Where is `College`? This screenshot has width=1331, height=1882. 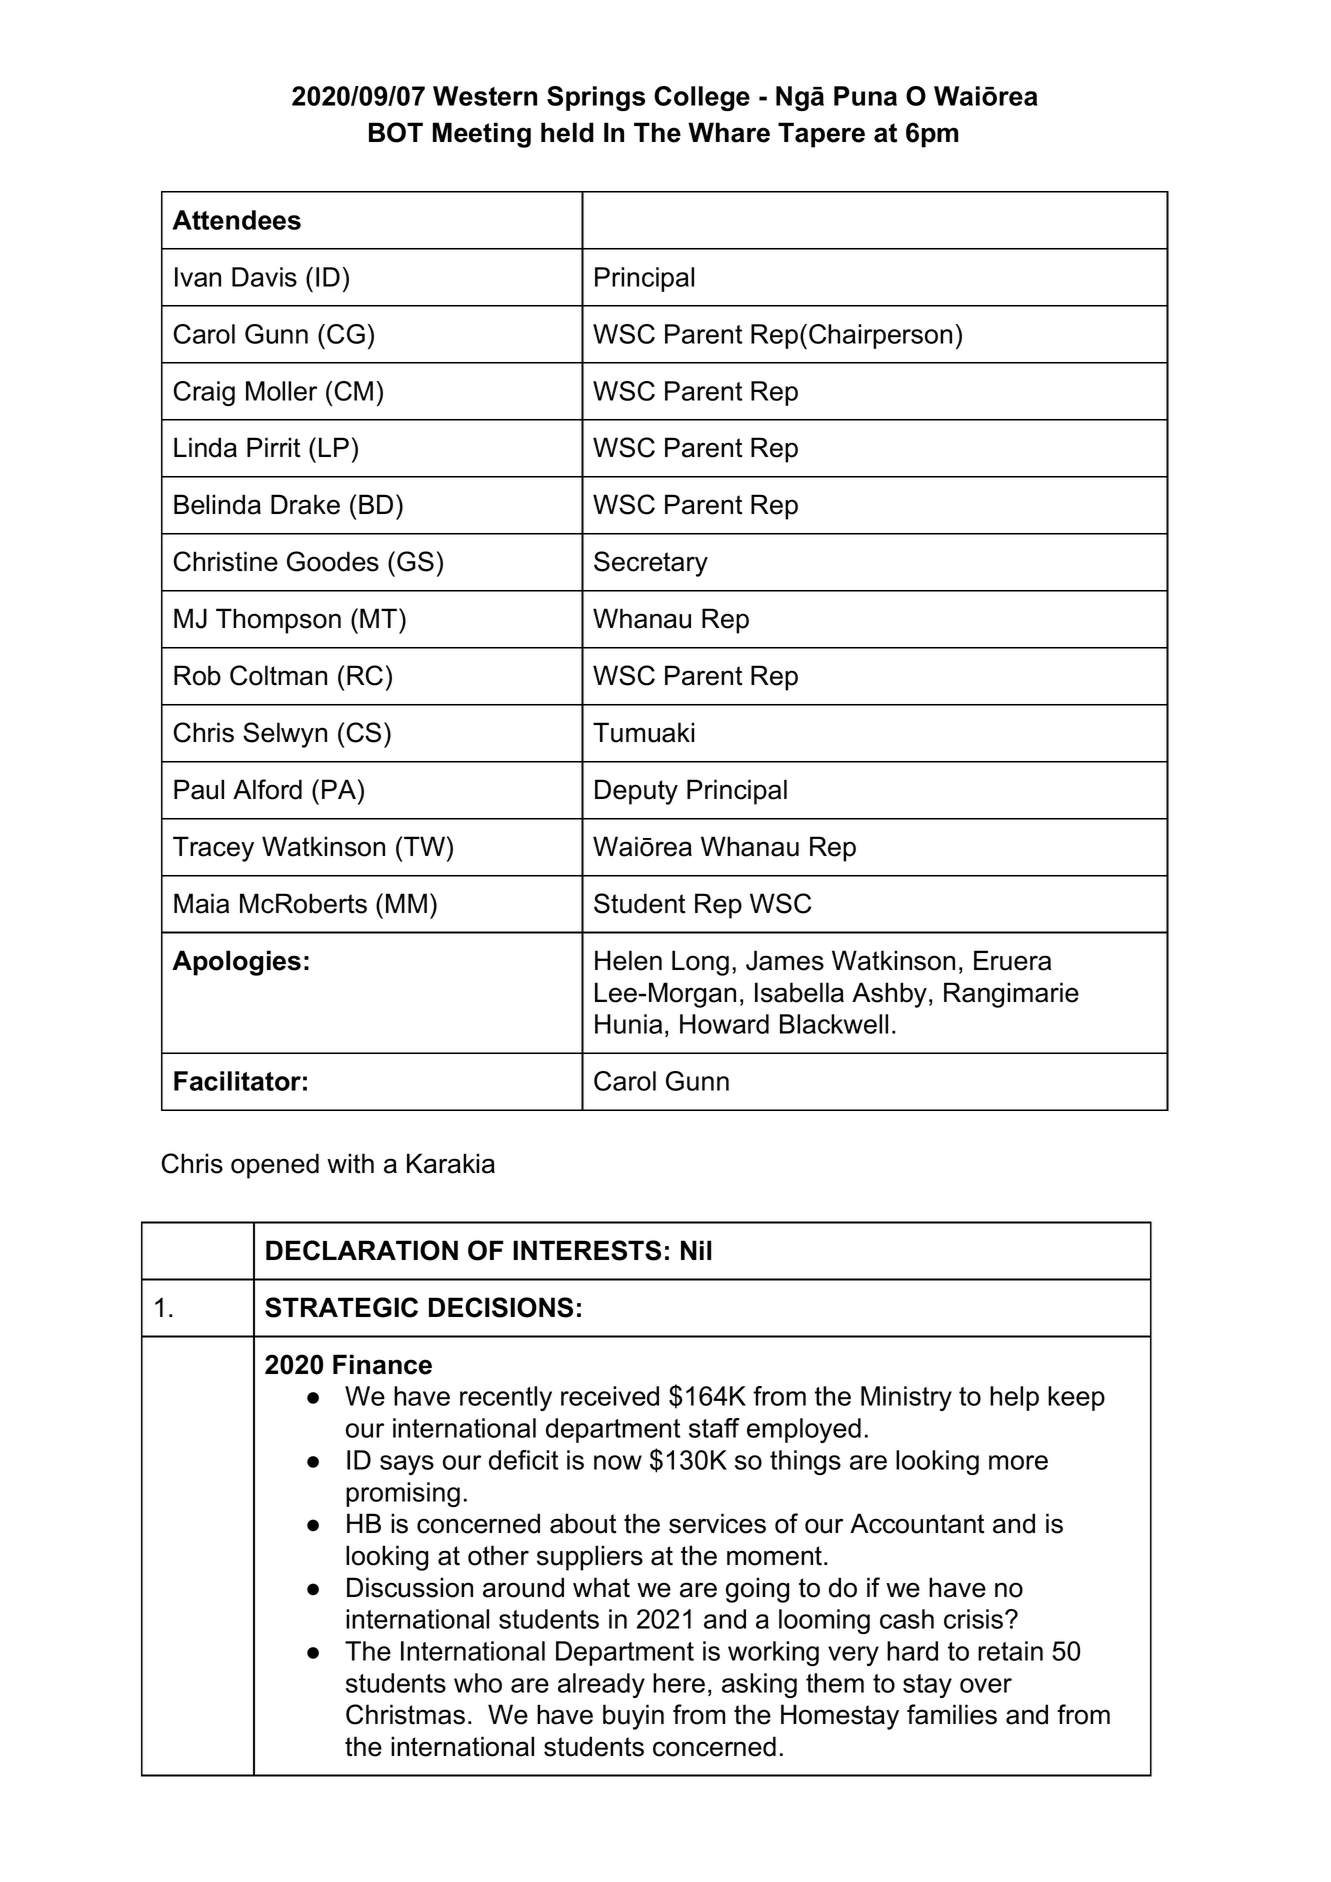
College is located at coordinates (702, 98).
